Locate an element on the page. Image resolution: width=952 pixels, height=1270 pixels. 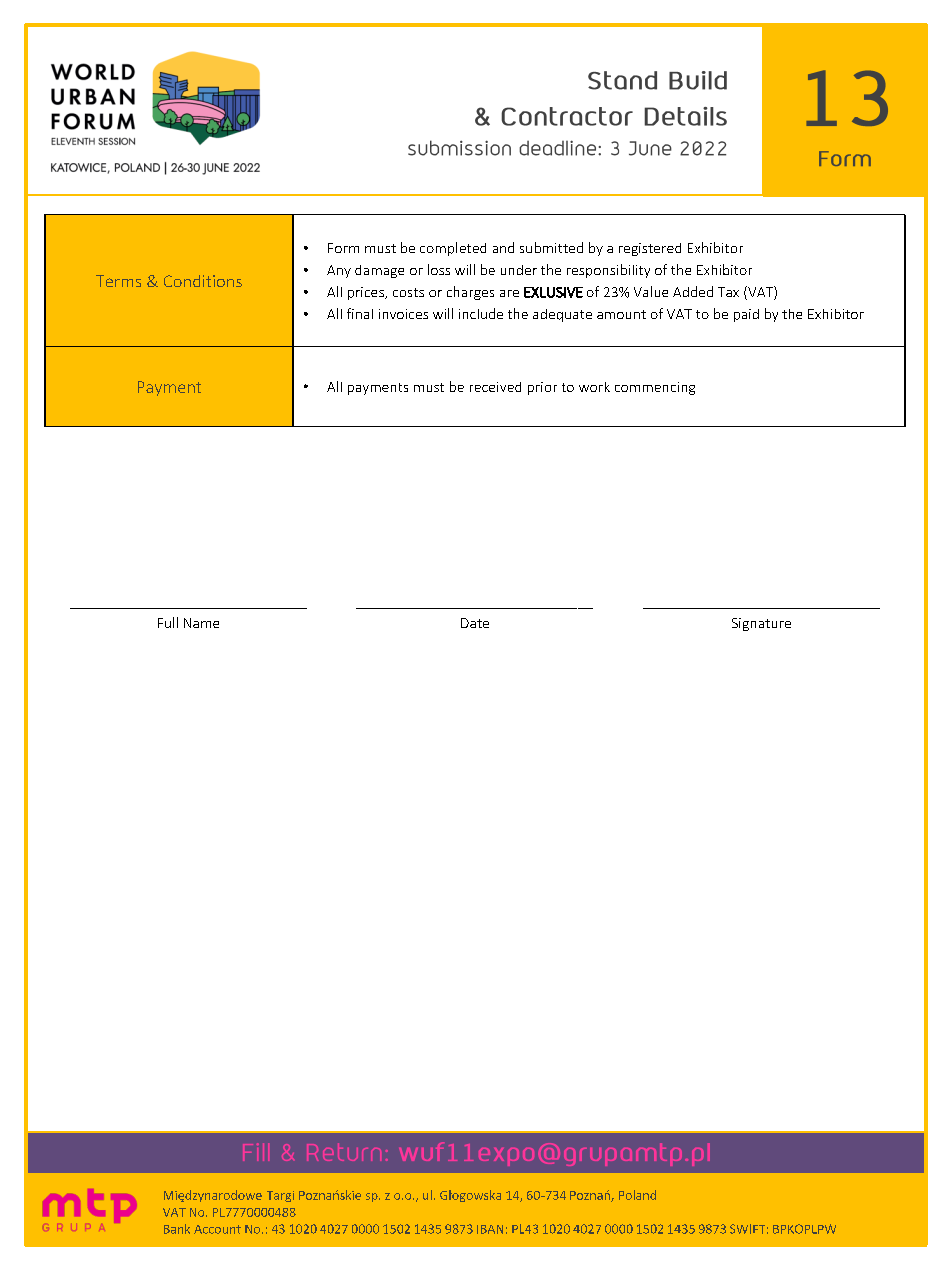
Poland is located at coordinates (637, 1195).
